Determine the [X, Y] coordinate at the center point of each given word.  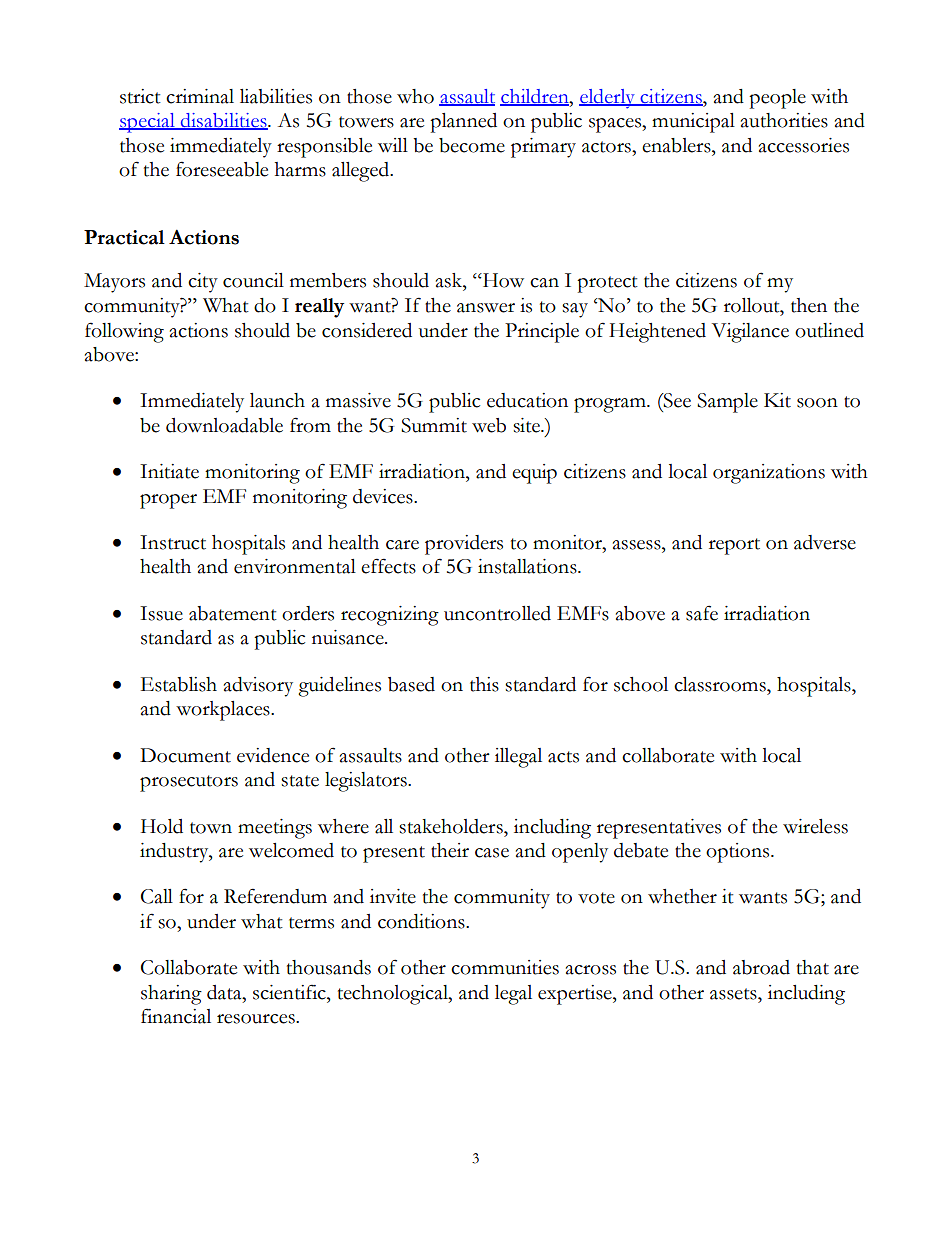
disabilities [224, 121]
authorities [784, 120]
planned [463, 123]
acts [563, 757]
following [124, 332]
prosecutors [189, 783]
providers [464, 545]
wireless [815, 826]
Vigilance [750, 333]
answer [486, 308]
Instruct [173, 542]
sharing [171, 995]
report [734, 546]
